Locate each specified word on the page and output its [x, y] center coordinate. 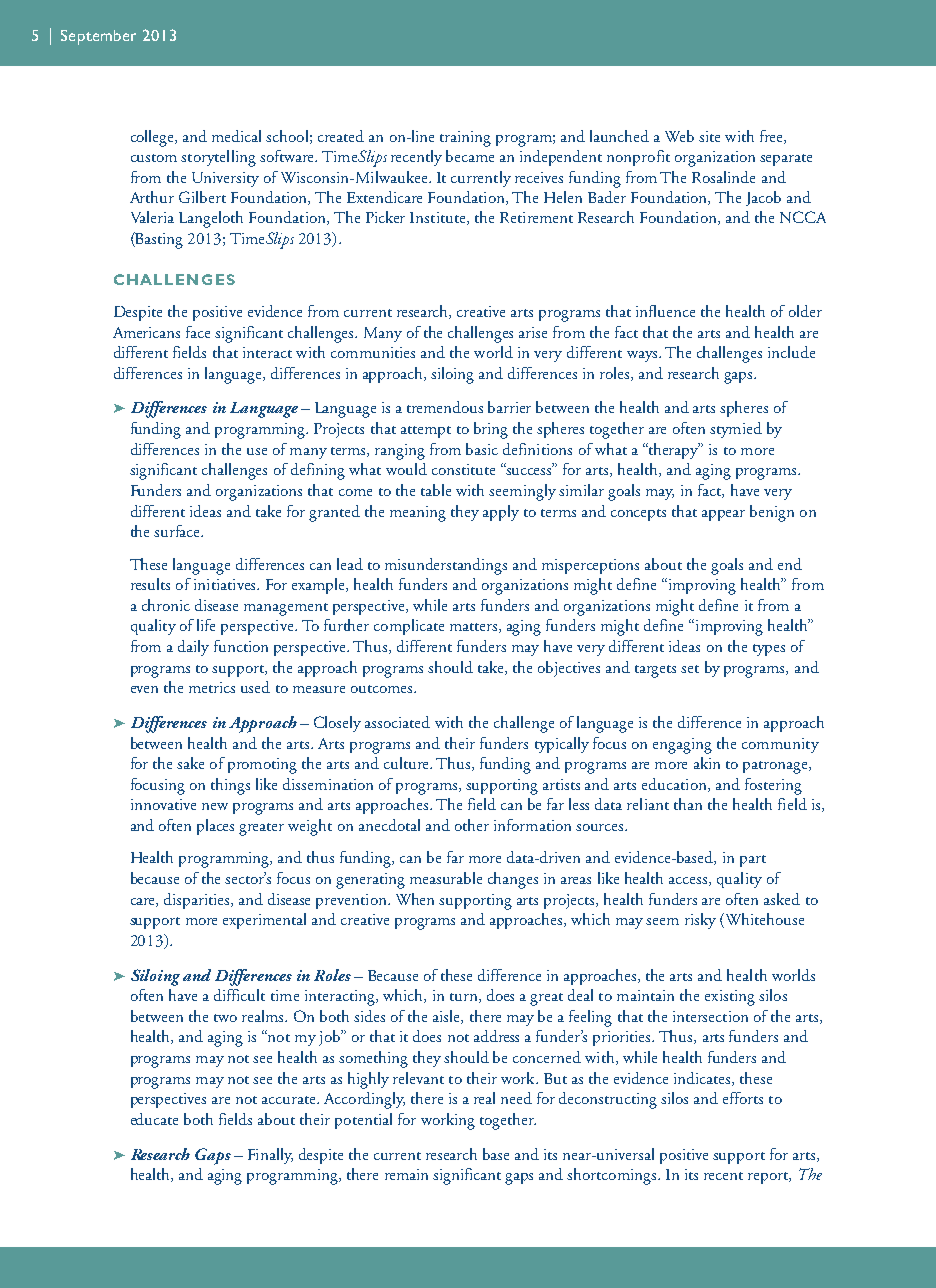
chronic [166, 605]
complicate [409, 627]
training [465, 139]
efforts [743, 1098]
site [709, 136]
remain [406, 1174]
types [769, 650]
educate [154, 1119]
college [153, 138]
